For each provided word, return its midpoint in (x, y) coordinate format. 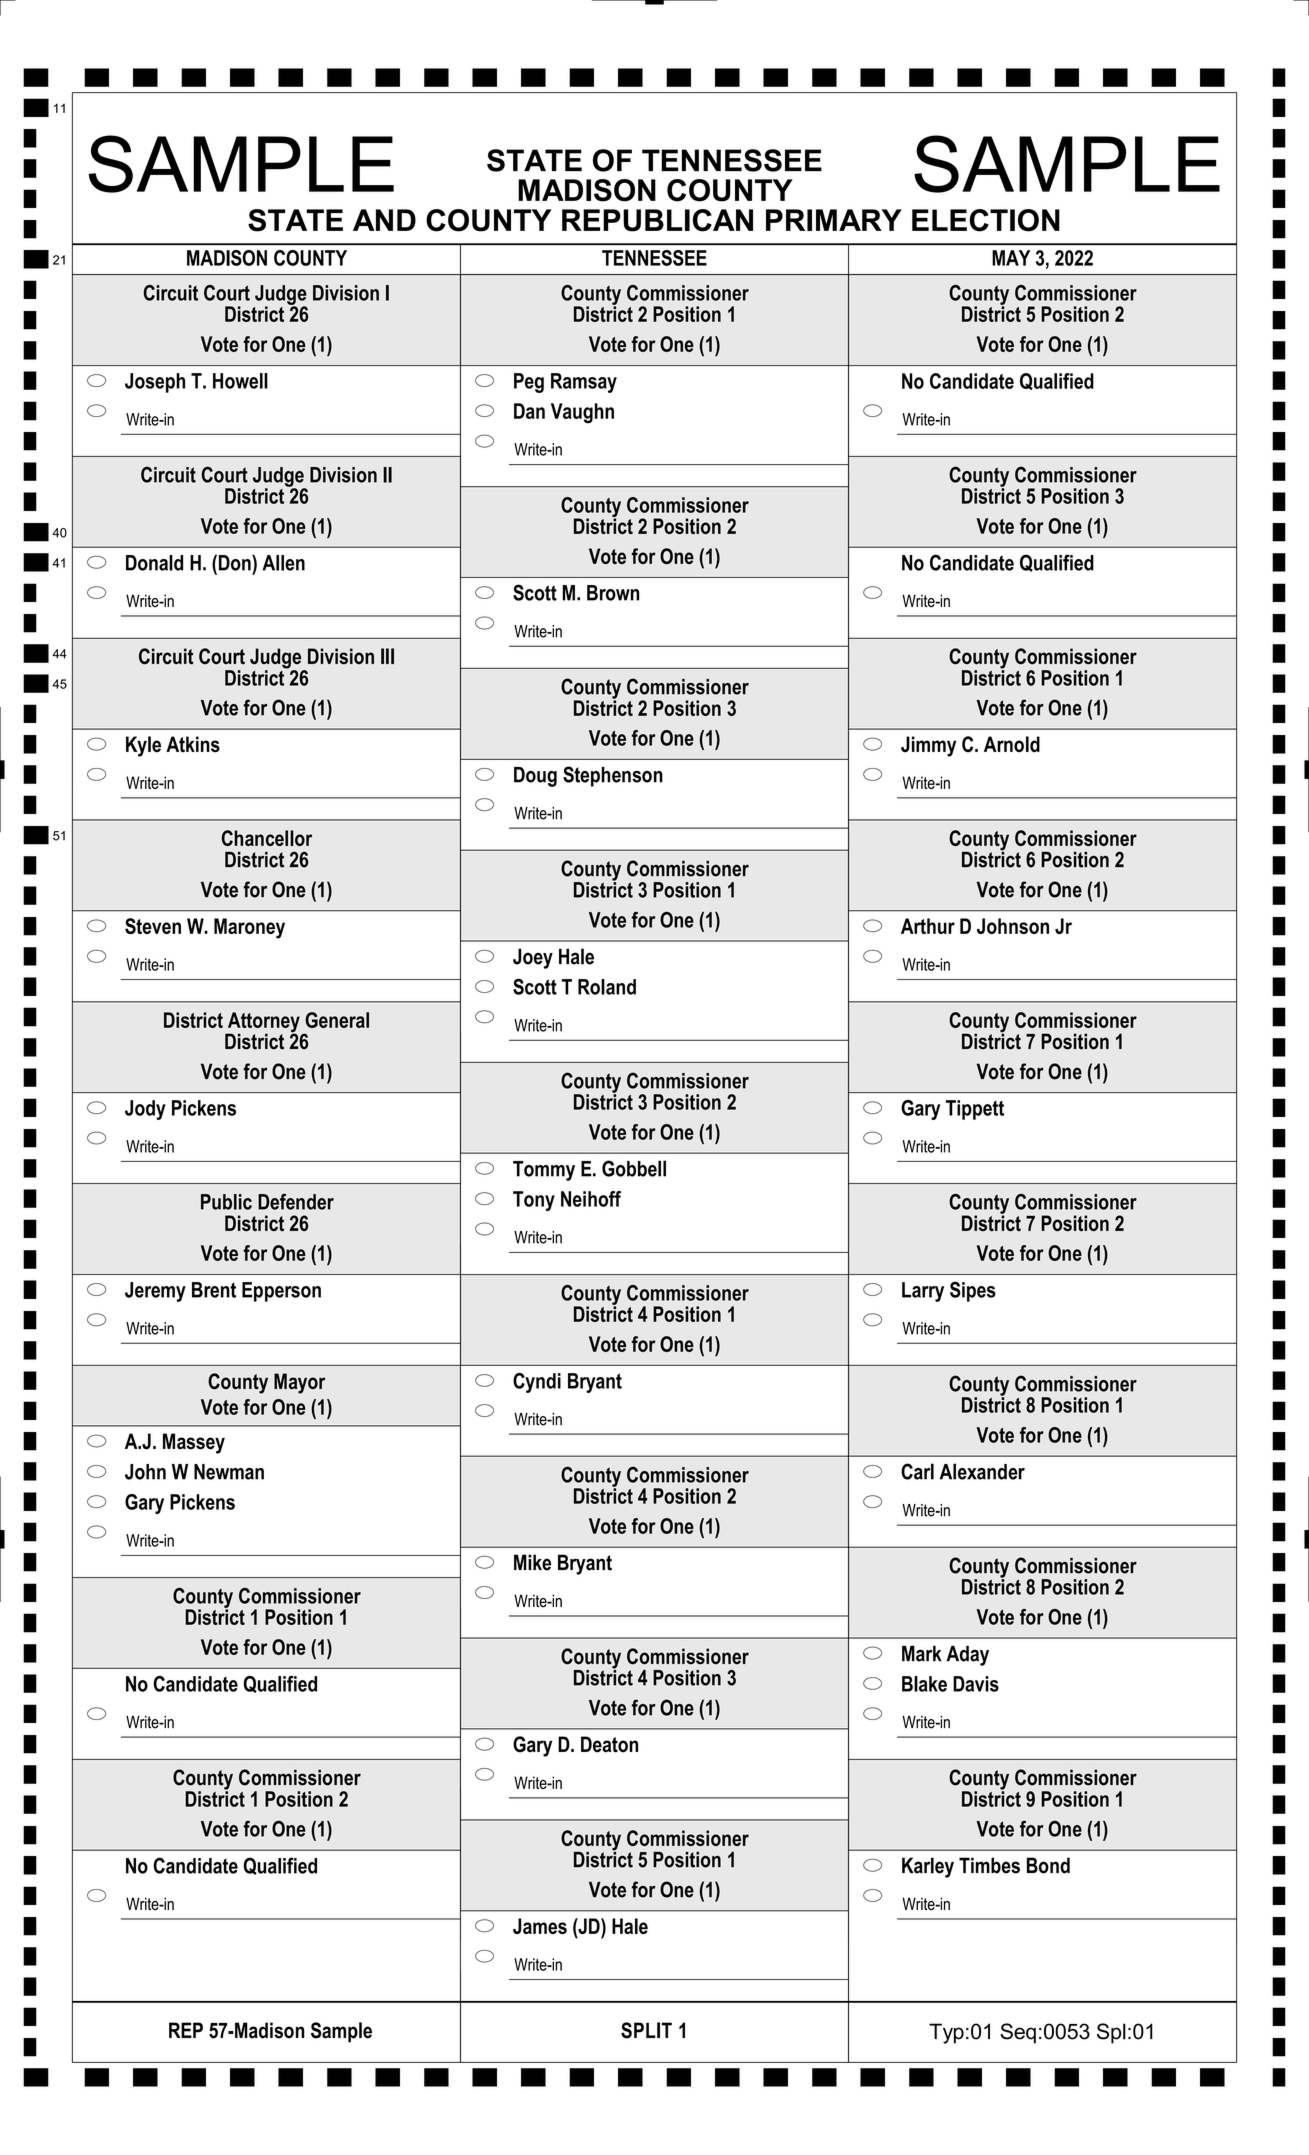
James (540, 1926)
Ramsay (584, 383)
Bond (1048, 1865)
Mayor (299, 1383)
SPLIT (646, 2030)
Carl (917, 1471)
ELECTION (986, 220)
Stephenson (613, 776)
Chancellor (267, 838)
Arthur (928, 926)
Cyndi (537, 1383)
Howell (240, 381)
